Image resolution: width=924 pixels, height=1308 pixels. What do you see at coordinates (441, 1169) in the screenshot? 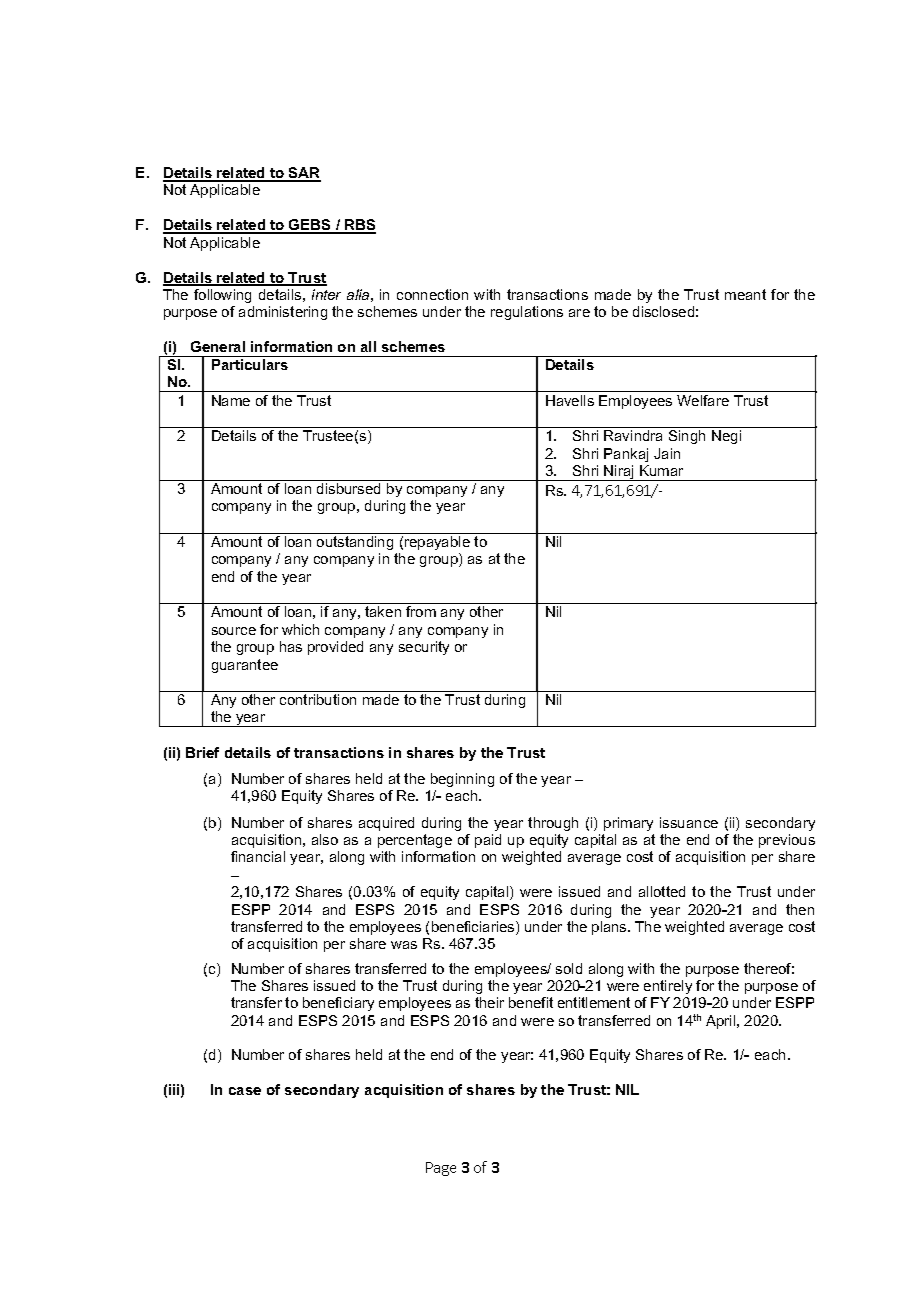
I see `Page` at bounding box center [441, 1169].
